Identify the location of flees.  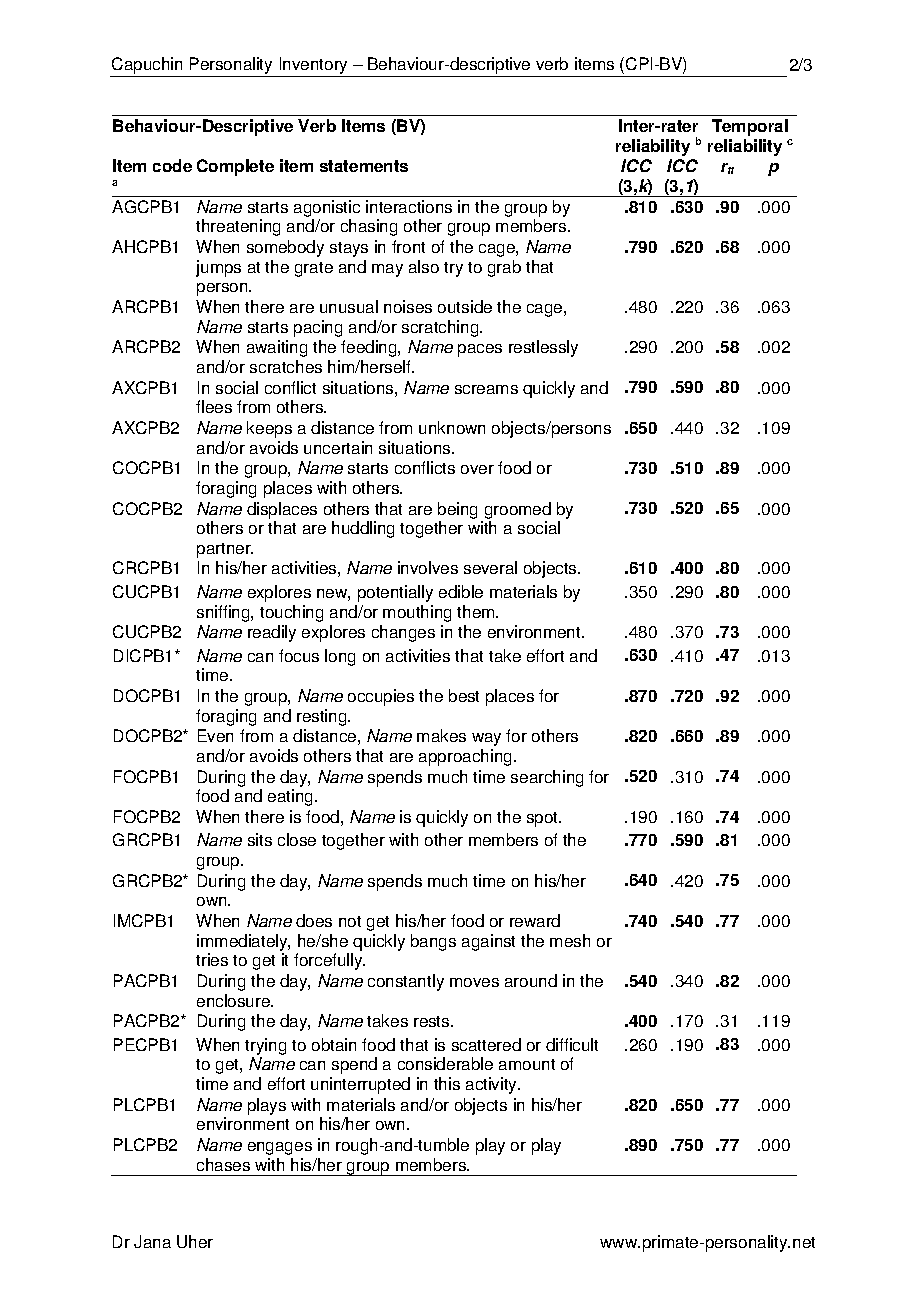
(214, 406).
